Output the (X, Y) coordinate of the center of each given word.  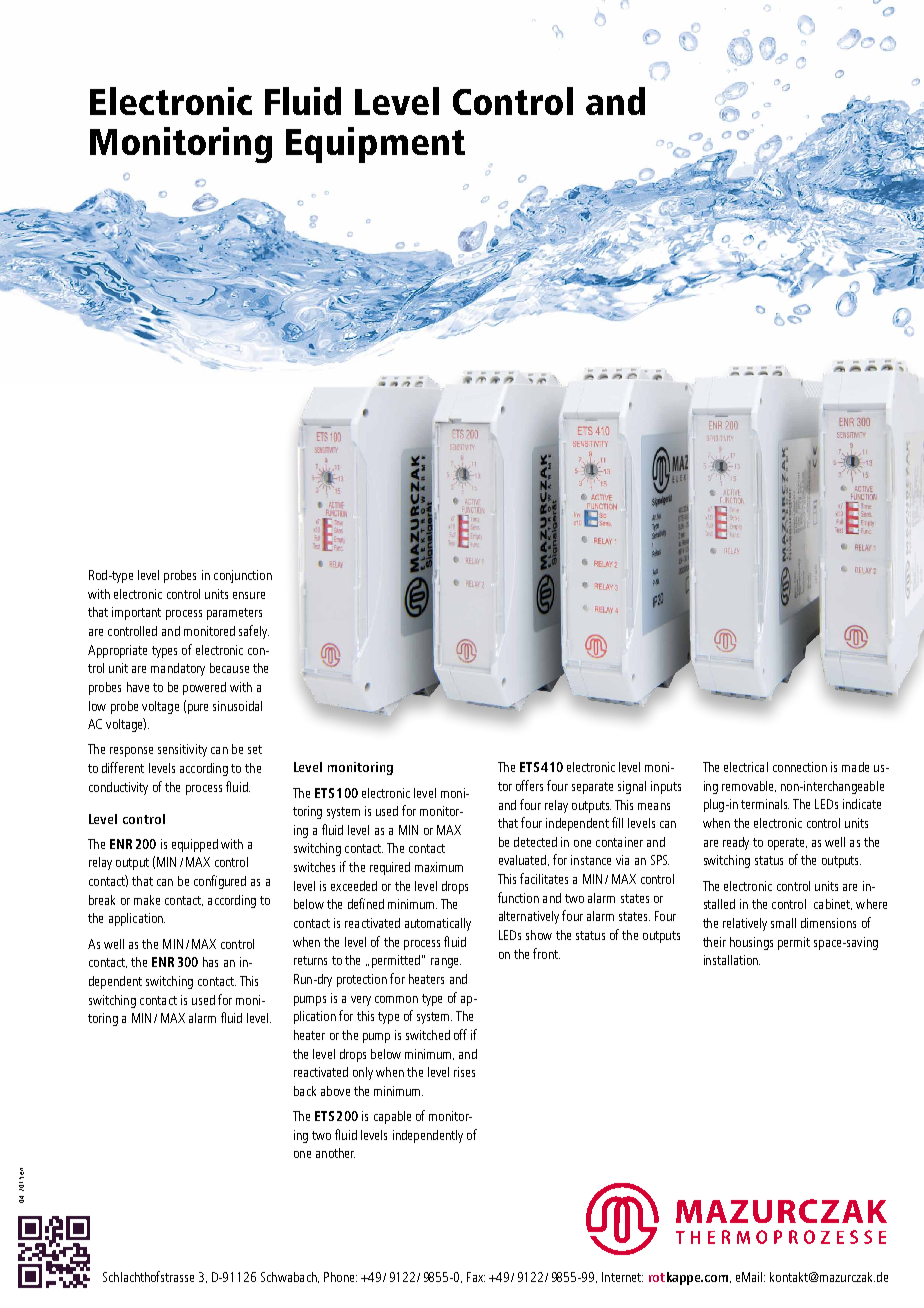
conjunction (243, 576)
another (335, 1153)
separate (592, 788)
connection (800, 767)
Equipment (375, 145)
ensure (249, 595)
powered (204, 688)
